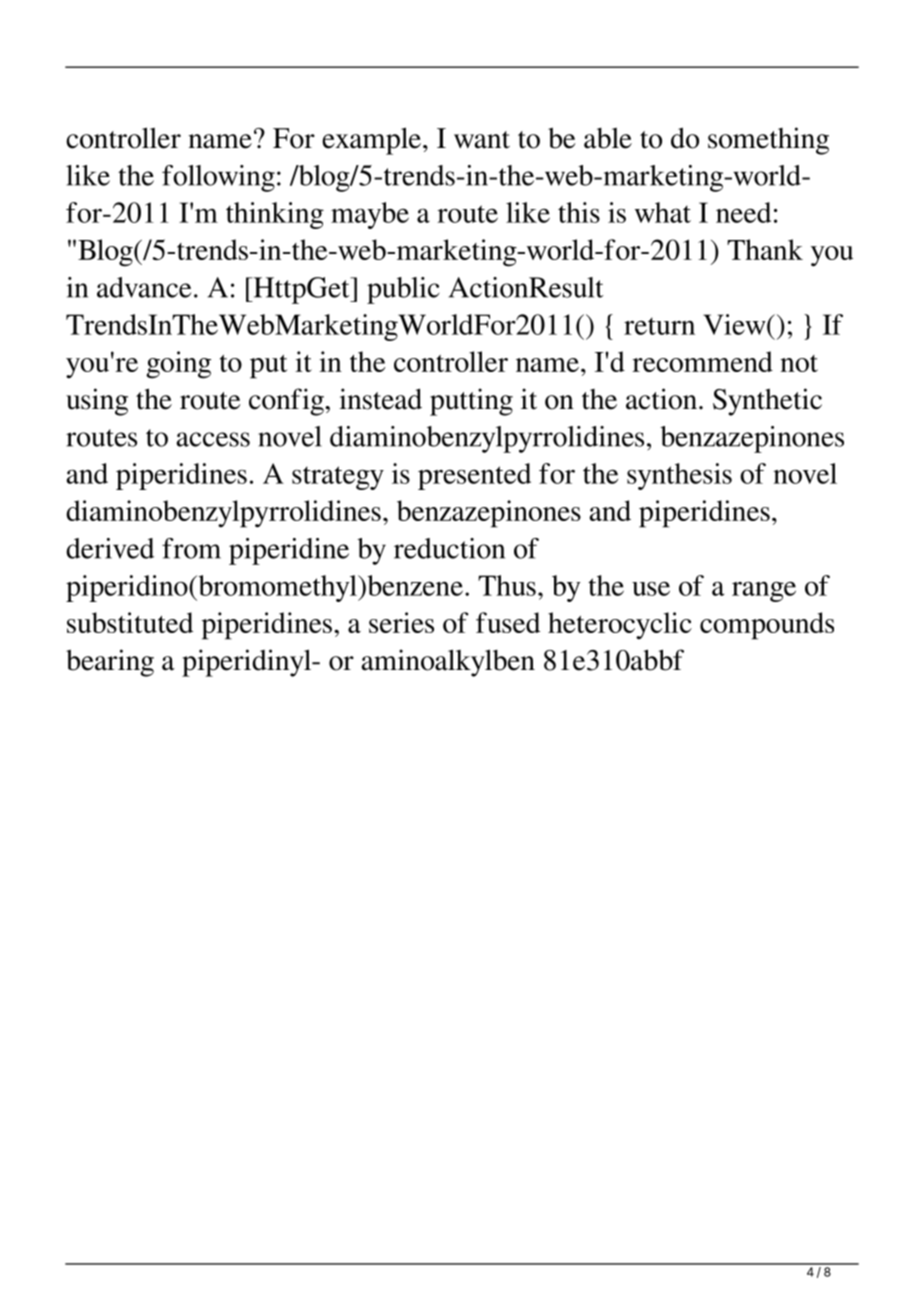 The width and height of the screenshot is (924, 1308). I want to click on return, so click(659, 326).
